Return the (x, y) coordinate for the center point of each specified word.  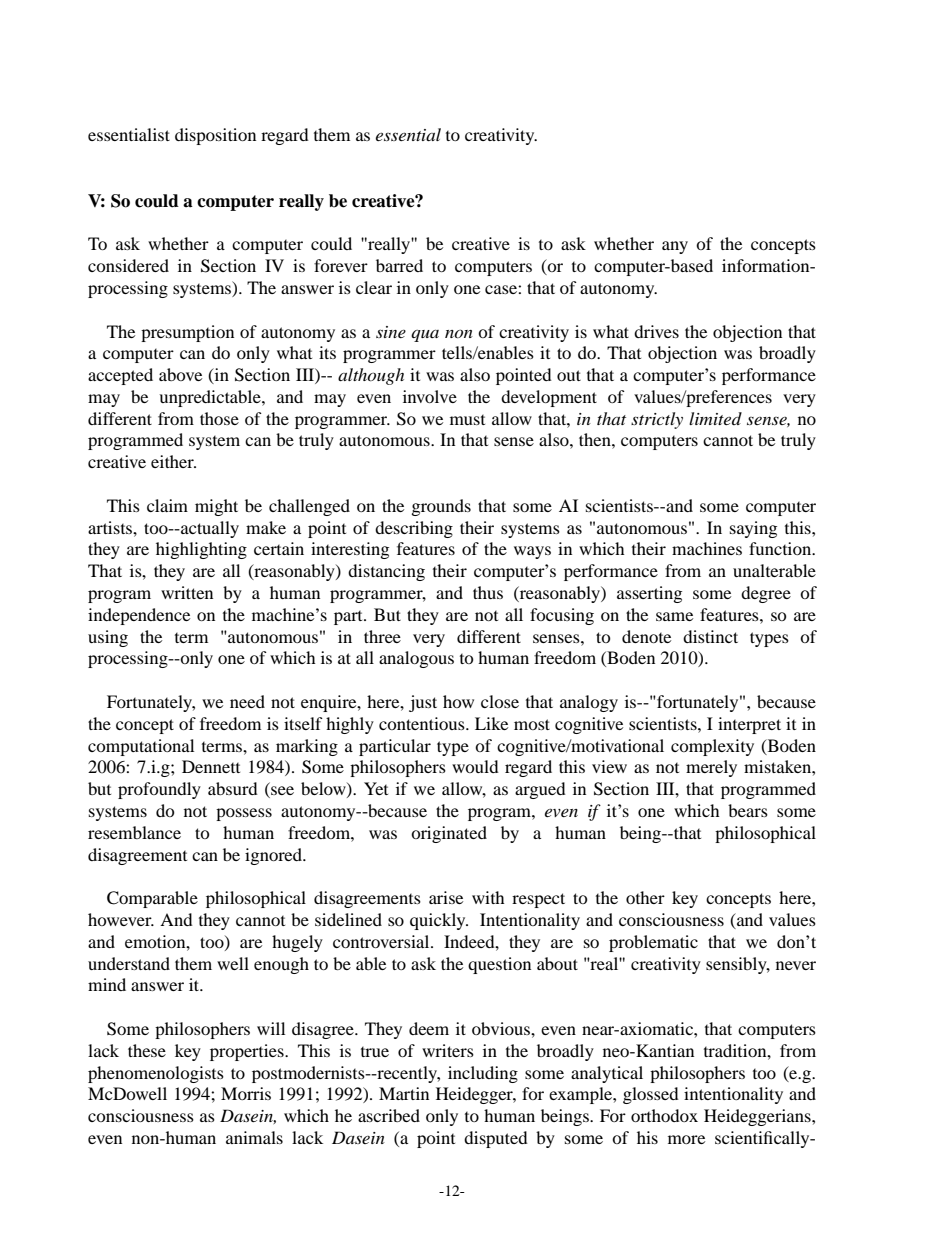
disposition (215, 136)
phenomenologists (156, 1074)
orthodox (664, 1115)
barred (399, 265)
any (675, 247)
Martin (404, 1093)
